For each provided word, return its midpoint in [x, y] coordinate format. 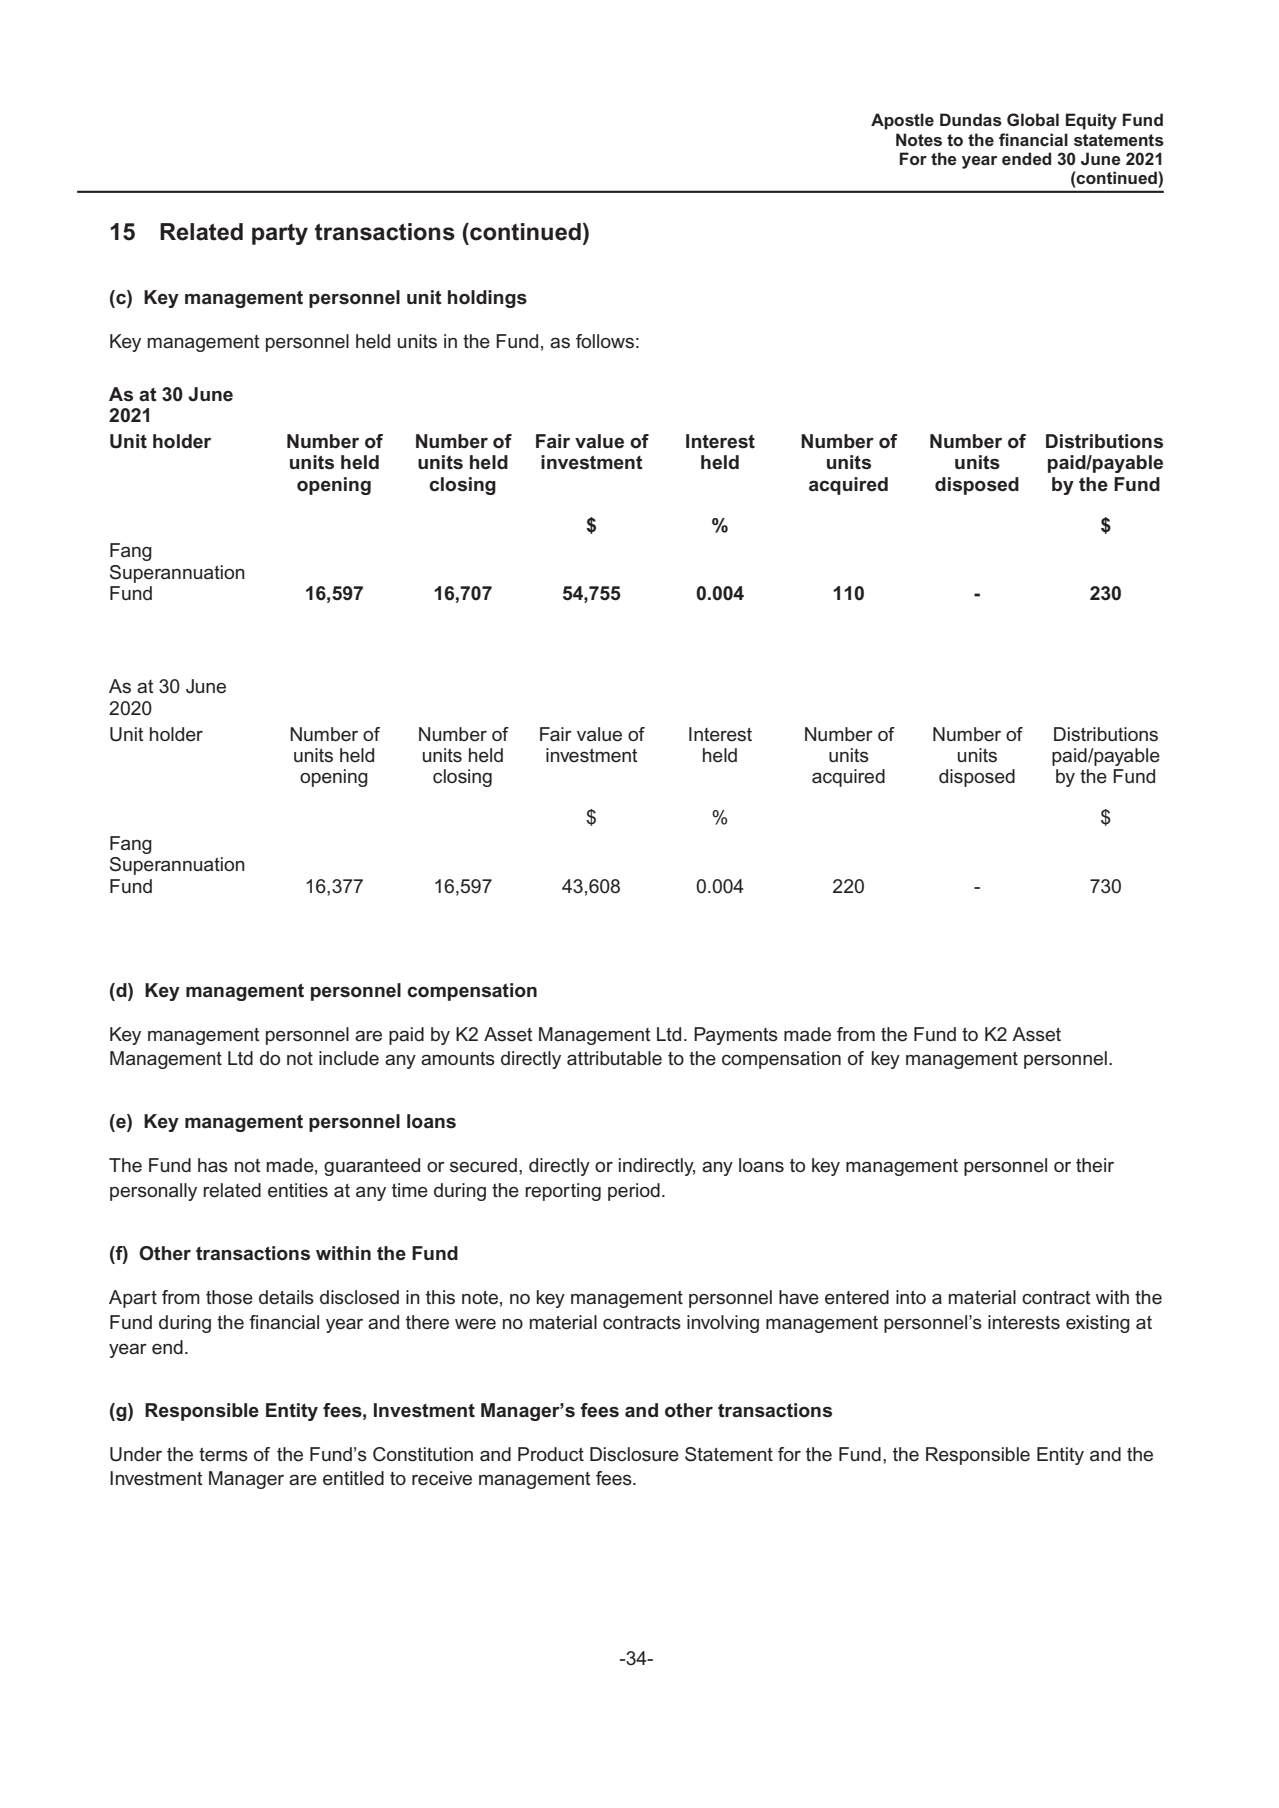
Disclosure [634, 1454]
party [280, 234]
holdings [487, 299]
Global [1033, 119]
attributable [614, 1058]
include [349, 1058]
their [1095, 1165]
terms [223, 1455]
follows [605, 341]
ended [1026, 158]
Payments [736, 1036]
